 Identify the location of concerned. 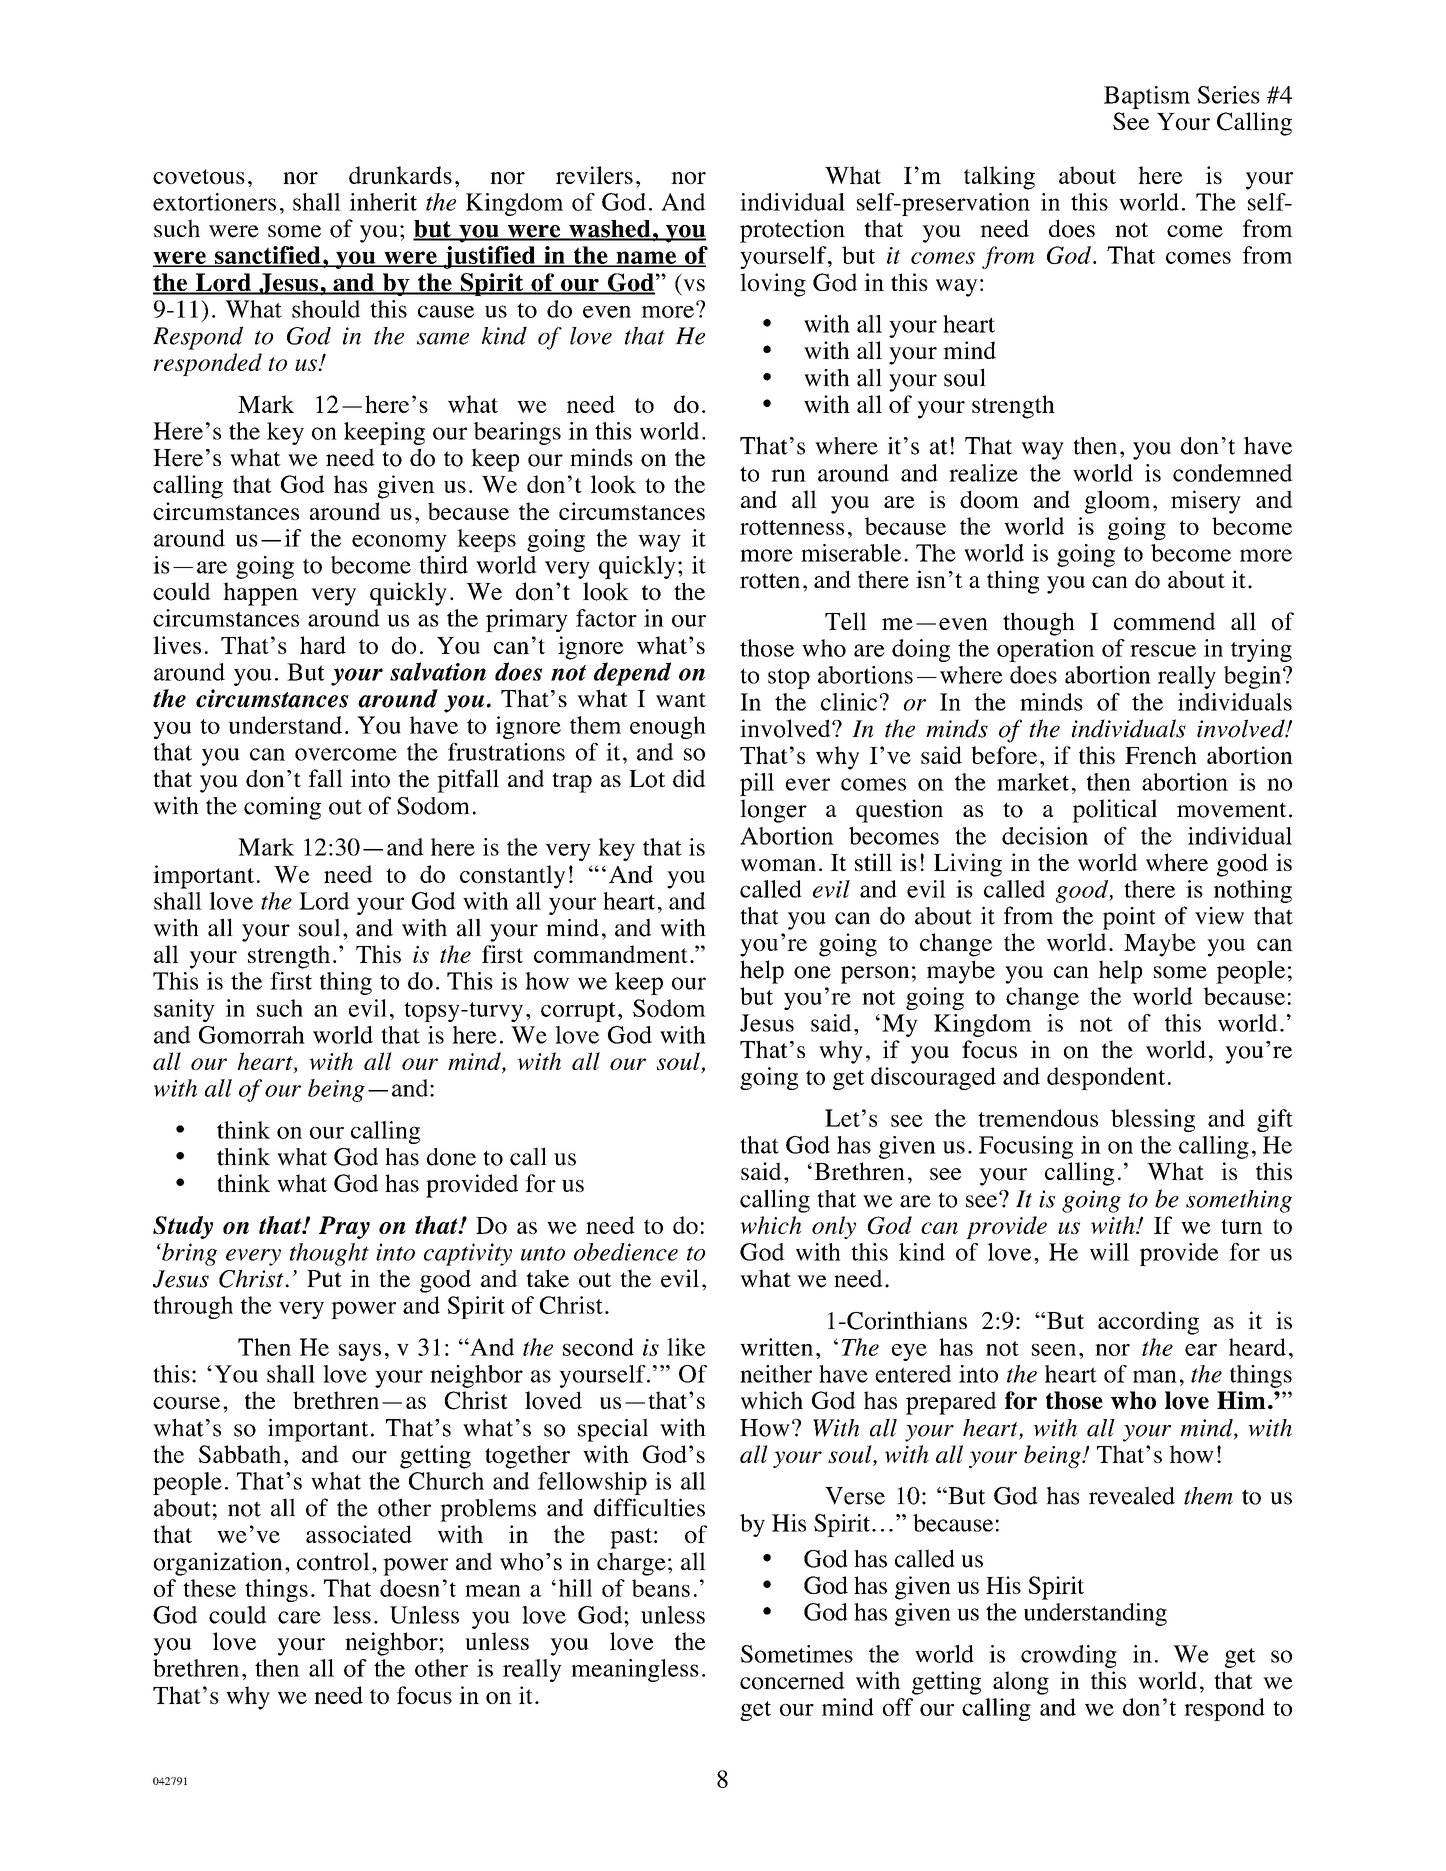
(792, 1680).
